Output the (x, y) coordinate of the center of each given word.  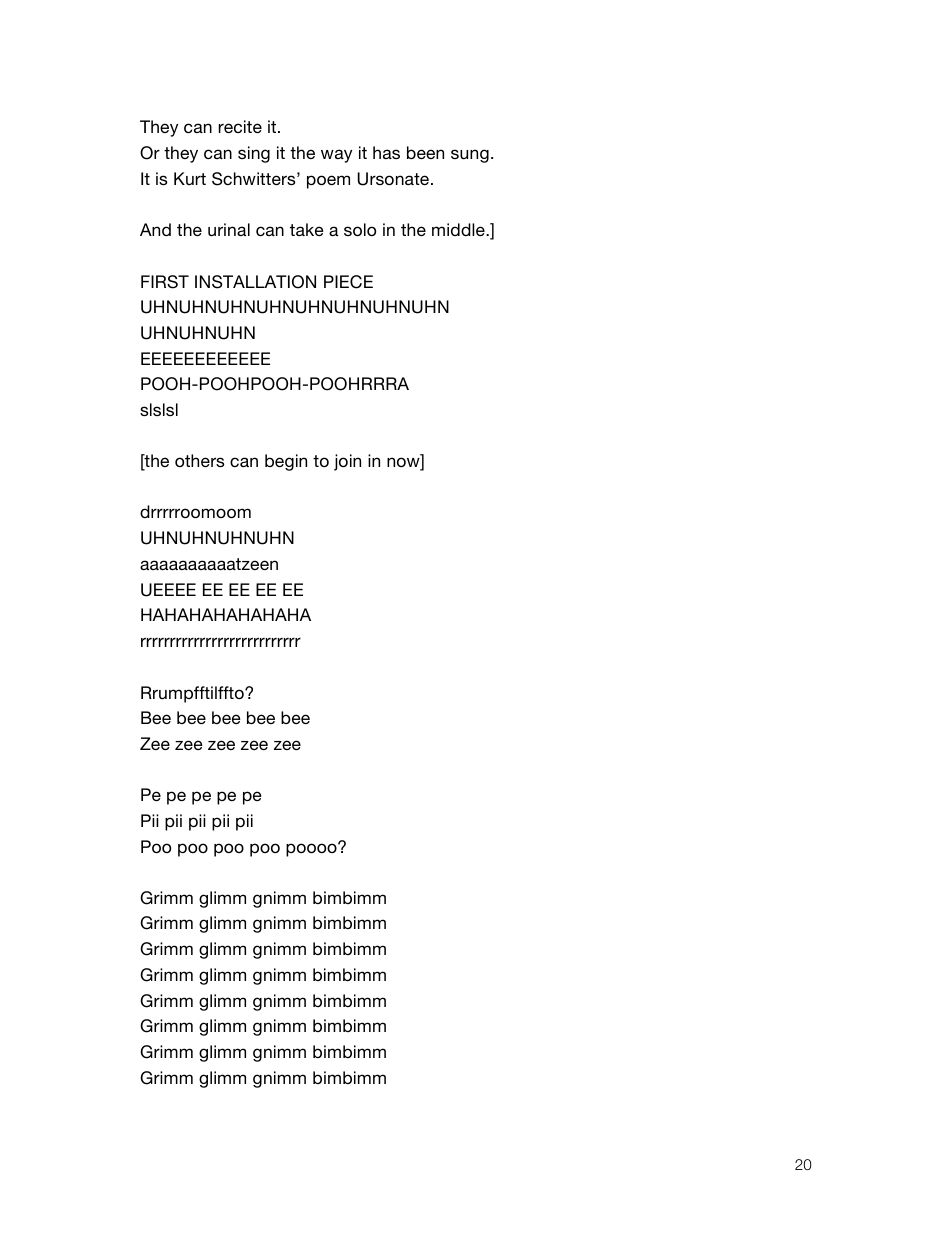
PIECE (348, 282)
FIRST (165, 282)
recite (240, 126)
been (425, 152)
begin (286, 462)
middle (459, 229)
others (200, 460)
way (336, 156)
